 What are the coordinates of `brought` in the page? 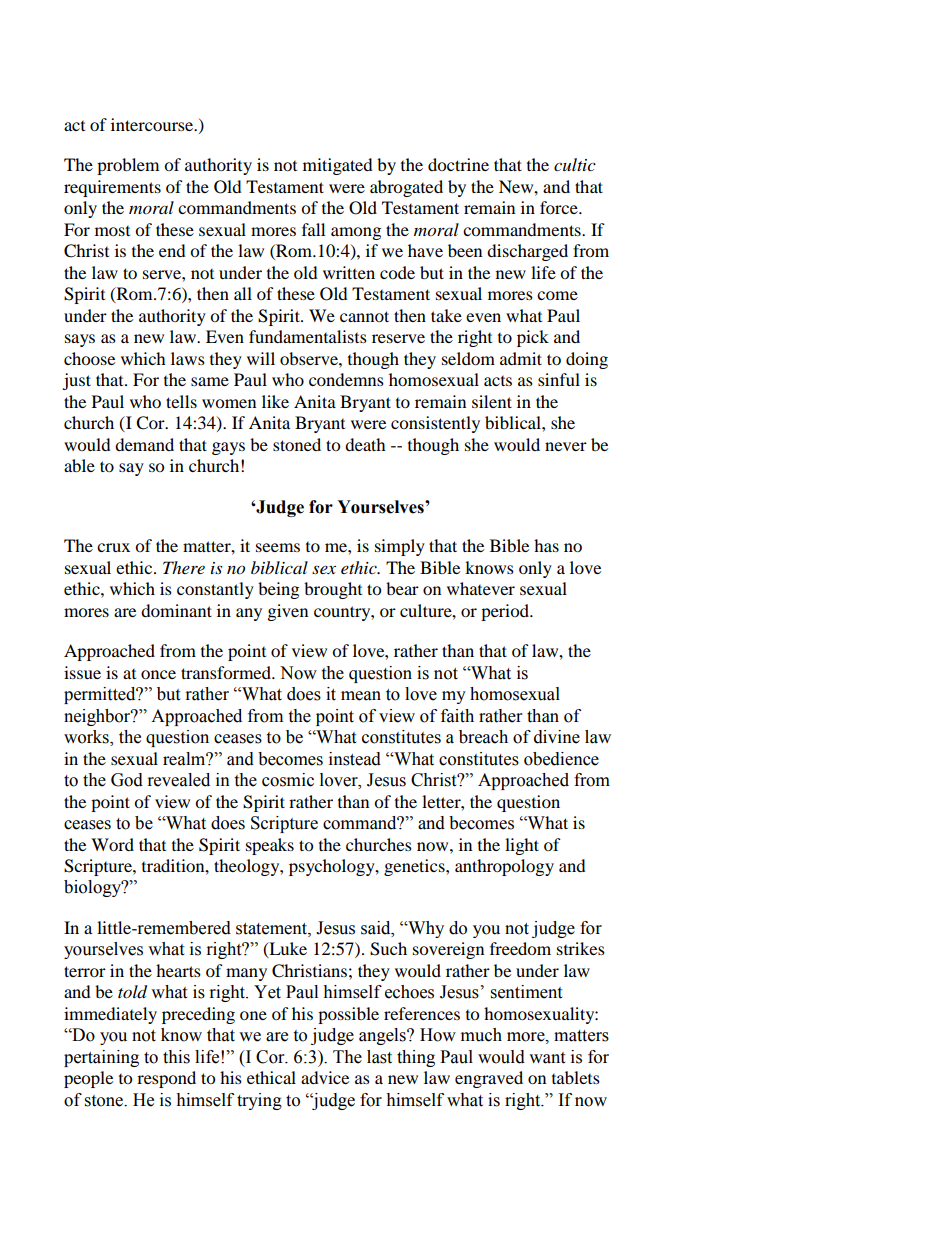 It's located at (333, 590).
